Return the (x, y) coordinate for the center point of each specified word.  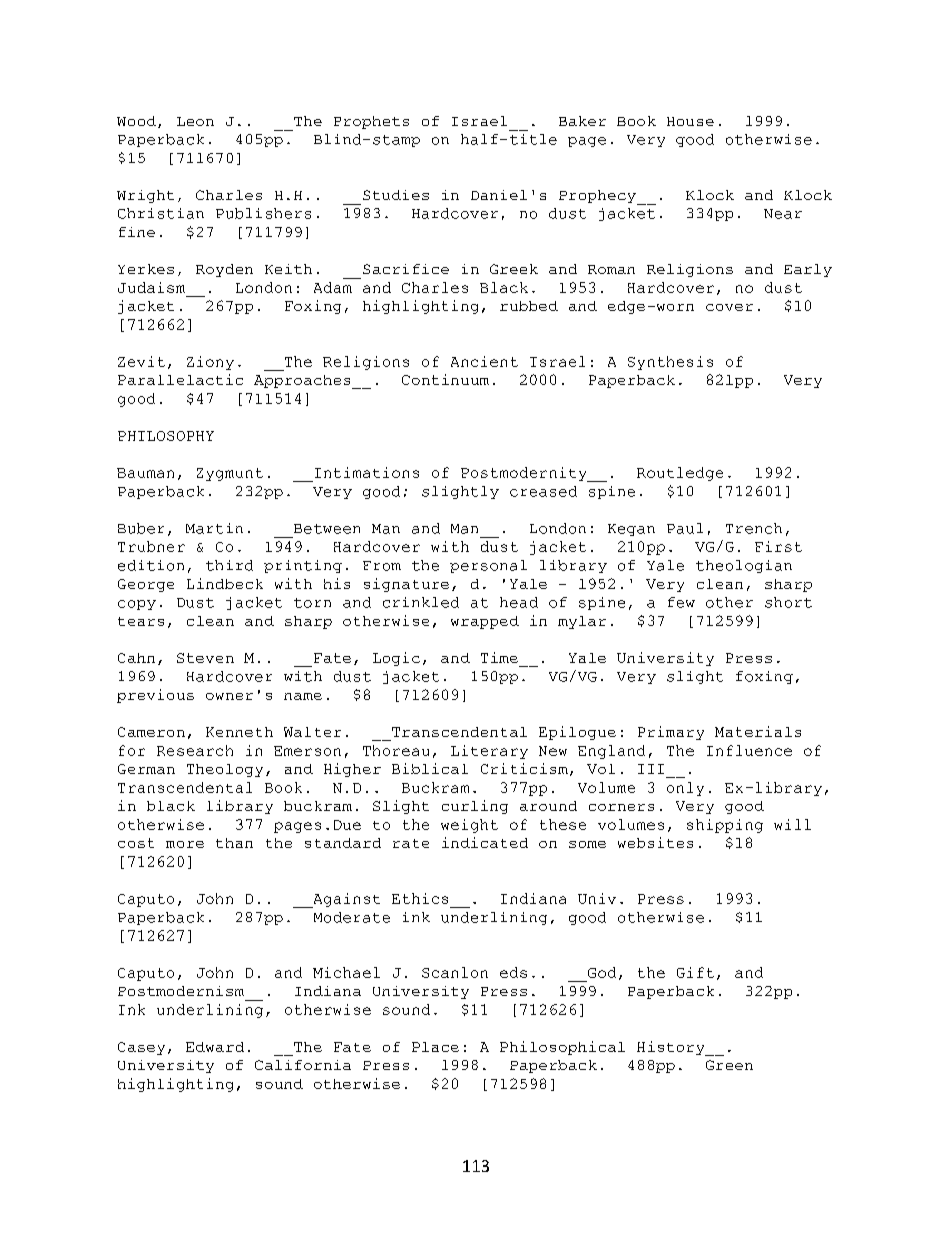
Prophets (371, 122)
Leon (195, 121)
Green (729, 1065)
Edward (215, 1047)
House (690, 121)
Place (435, 1047)
